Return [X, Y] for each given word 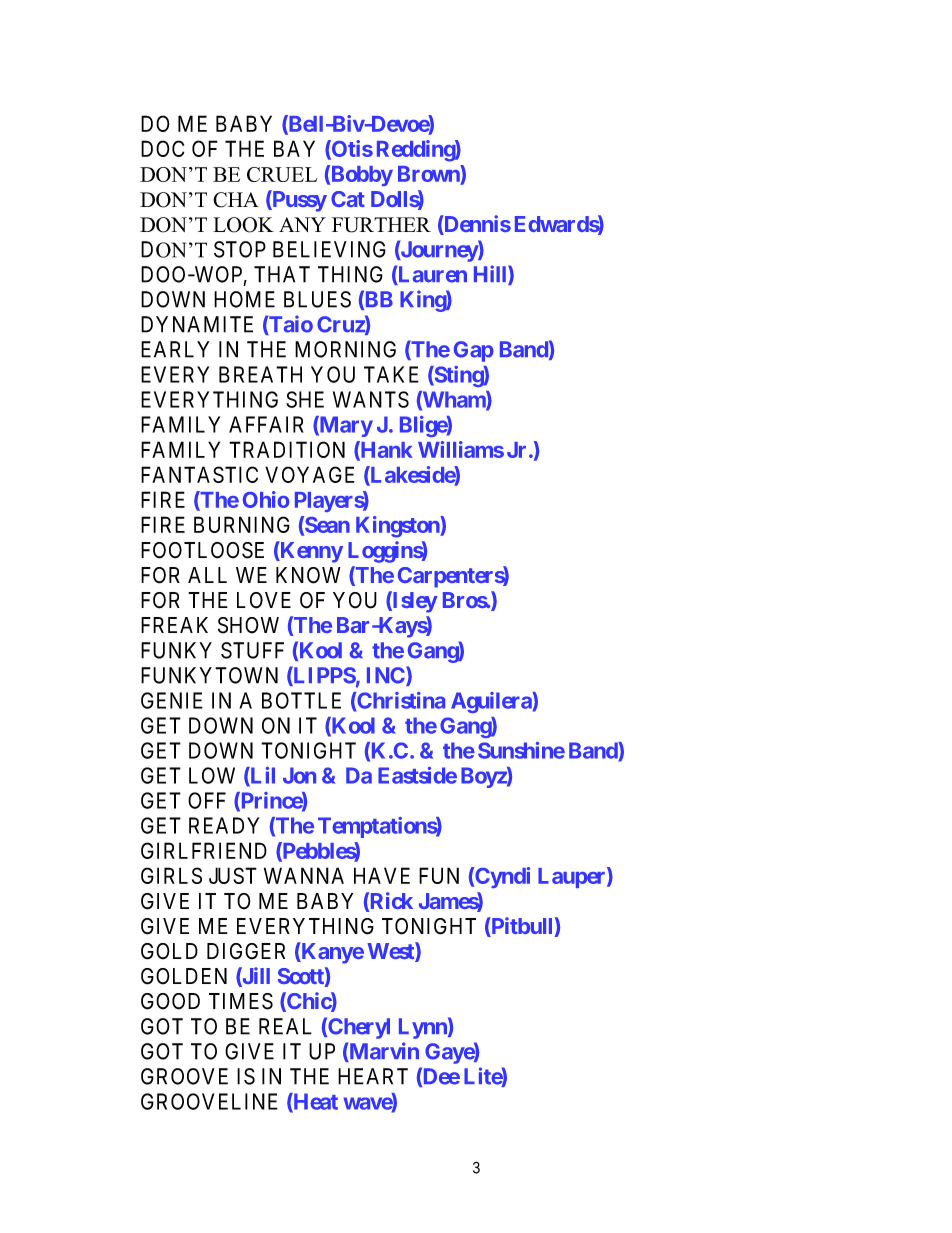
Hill [491, 275]
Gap [474, 351]
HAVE [382, 875]
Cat [348, 199]
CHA [236, 200]
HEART [373, 1076]
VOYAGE [310, 474]
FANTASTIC [199, 474]
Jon [299, 775]
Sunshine [521, 750]
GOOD [170, 1001]
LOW [212, 775]
